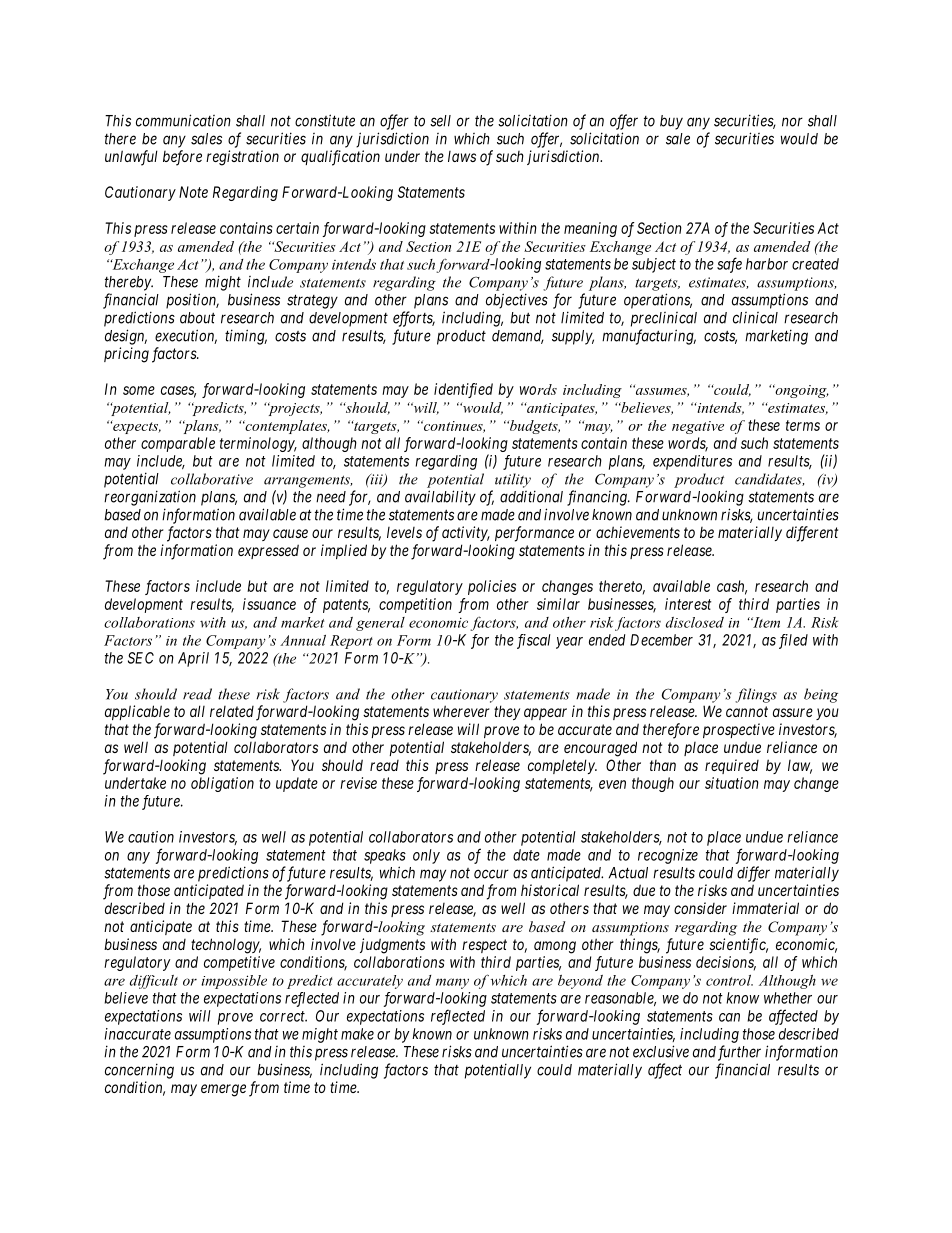  What do you see at coordinates (692, 462) in the screenshot?
I see `expenditures` at bounding box center [692, 462].
